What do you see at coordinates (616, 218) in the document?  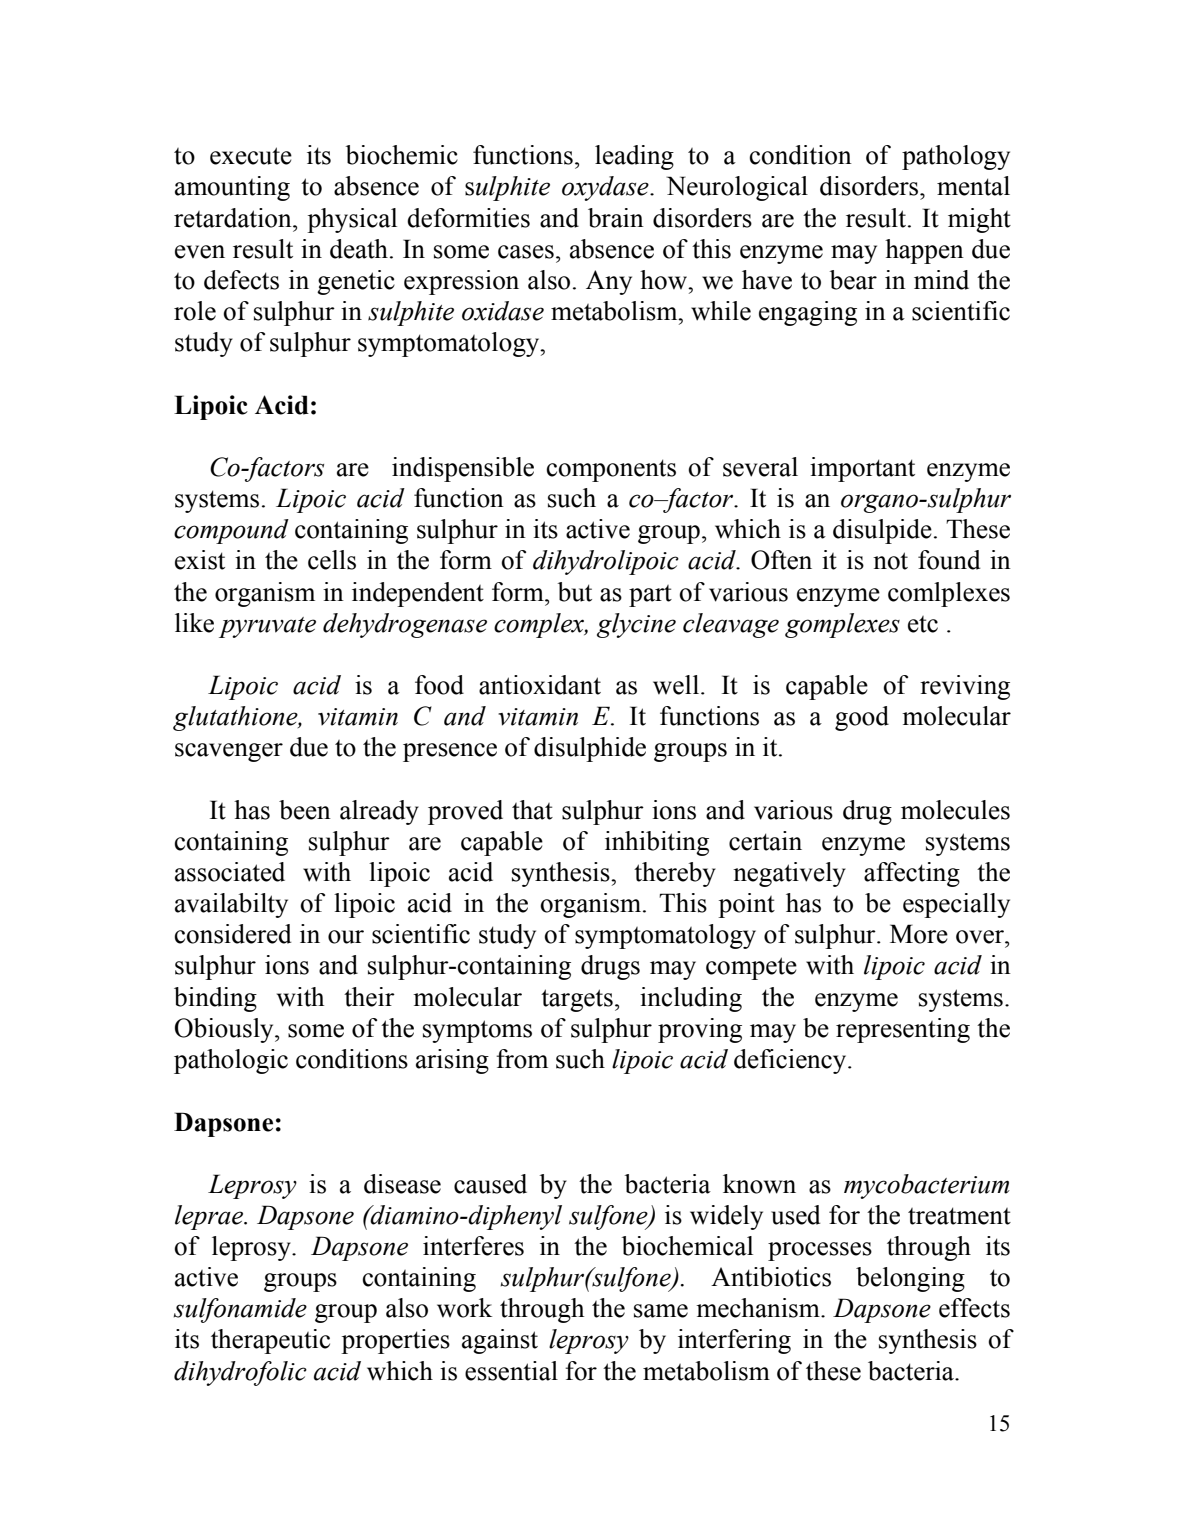 I see `brain` at bounding box center [616, 218].
